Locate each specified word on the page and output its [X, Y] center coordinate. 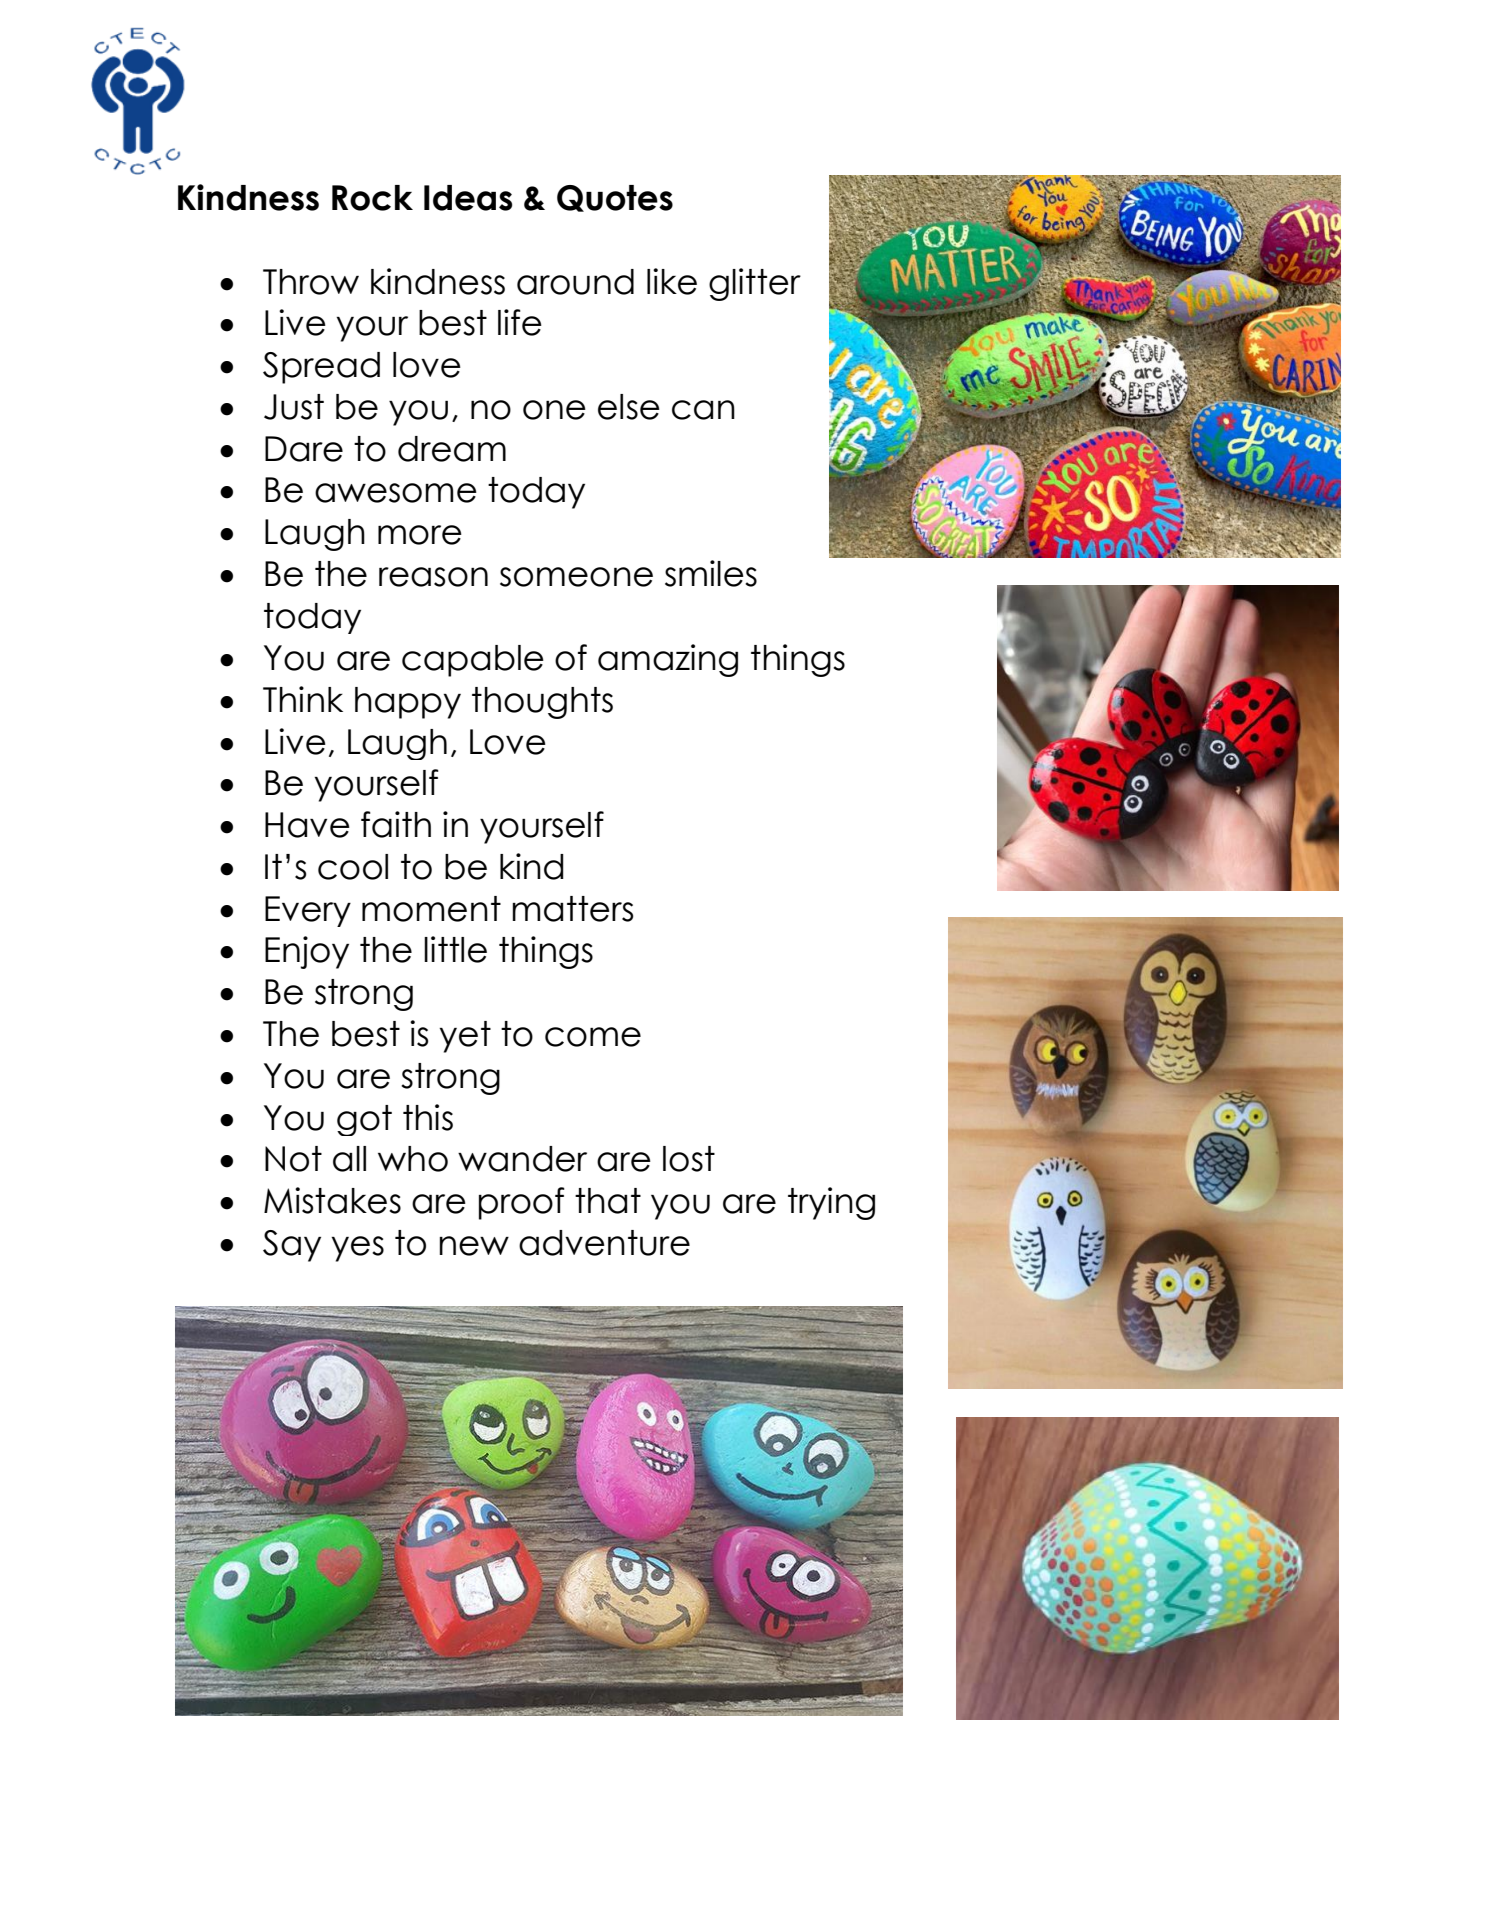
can [703, 410]
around [575, 282]
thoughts [542, 703]
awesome [396, 493]
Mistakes [332, 1200]
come [593, 1037]
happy [408, 703]
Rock [372, 198]
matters [572, 909]
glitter [755, 284]
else [629, 407]
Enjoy [307, 952]
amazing [668, 660]
